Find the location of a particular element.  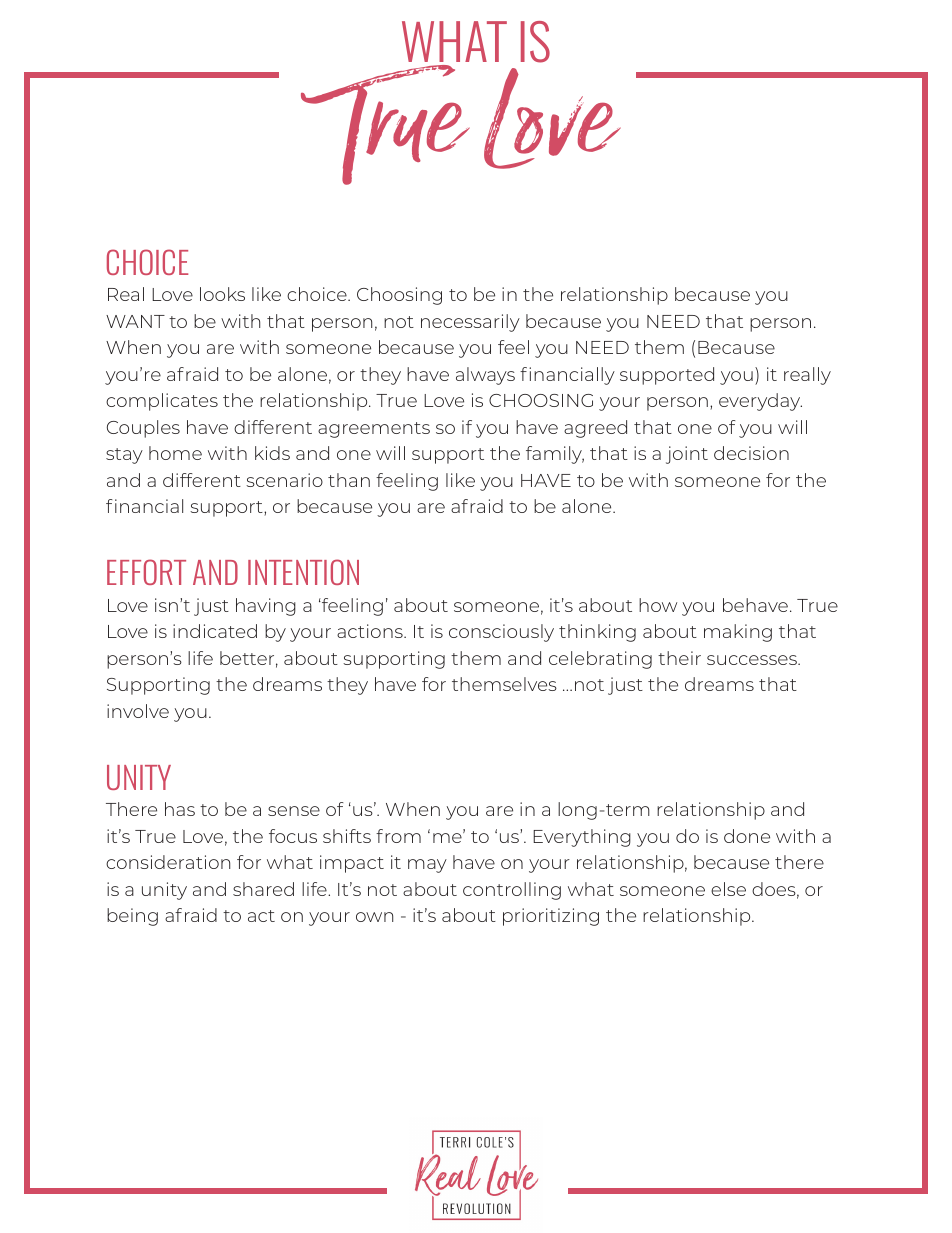

scenario is located at coordinates (284, 480).
